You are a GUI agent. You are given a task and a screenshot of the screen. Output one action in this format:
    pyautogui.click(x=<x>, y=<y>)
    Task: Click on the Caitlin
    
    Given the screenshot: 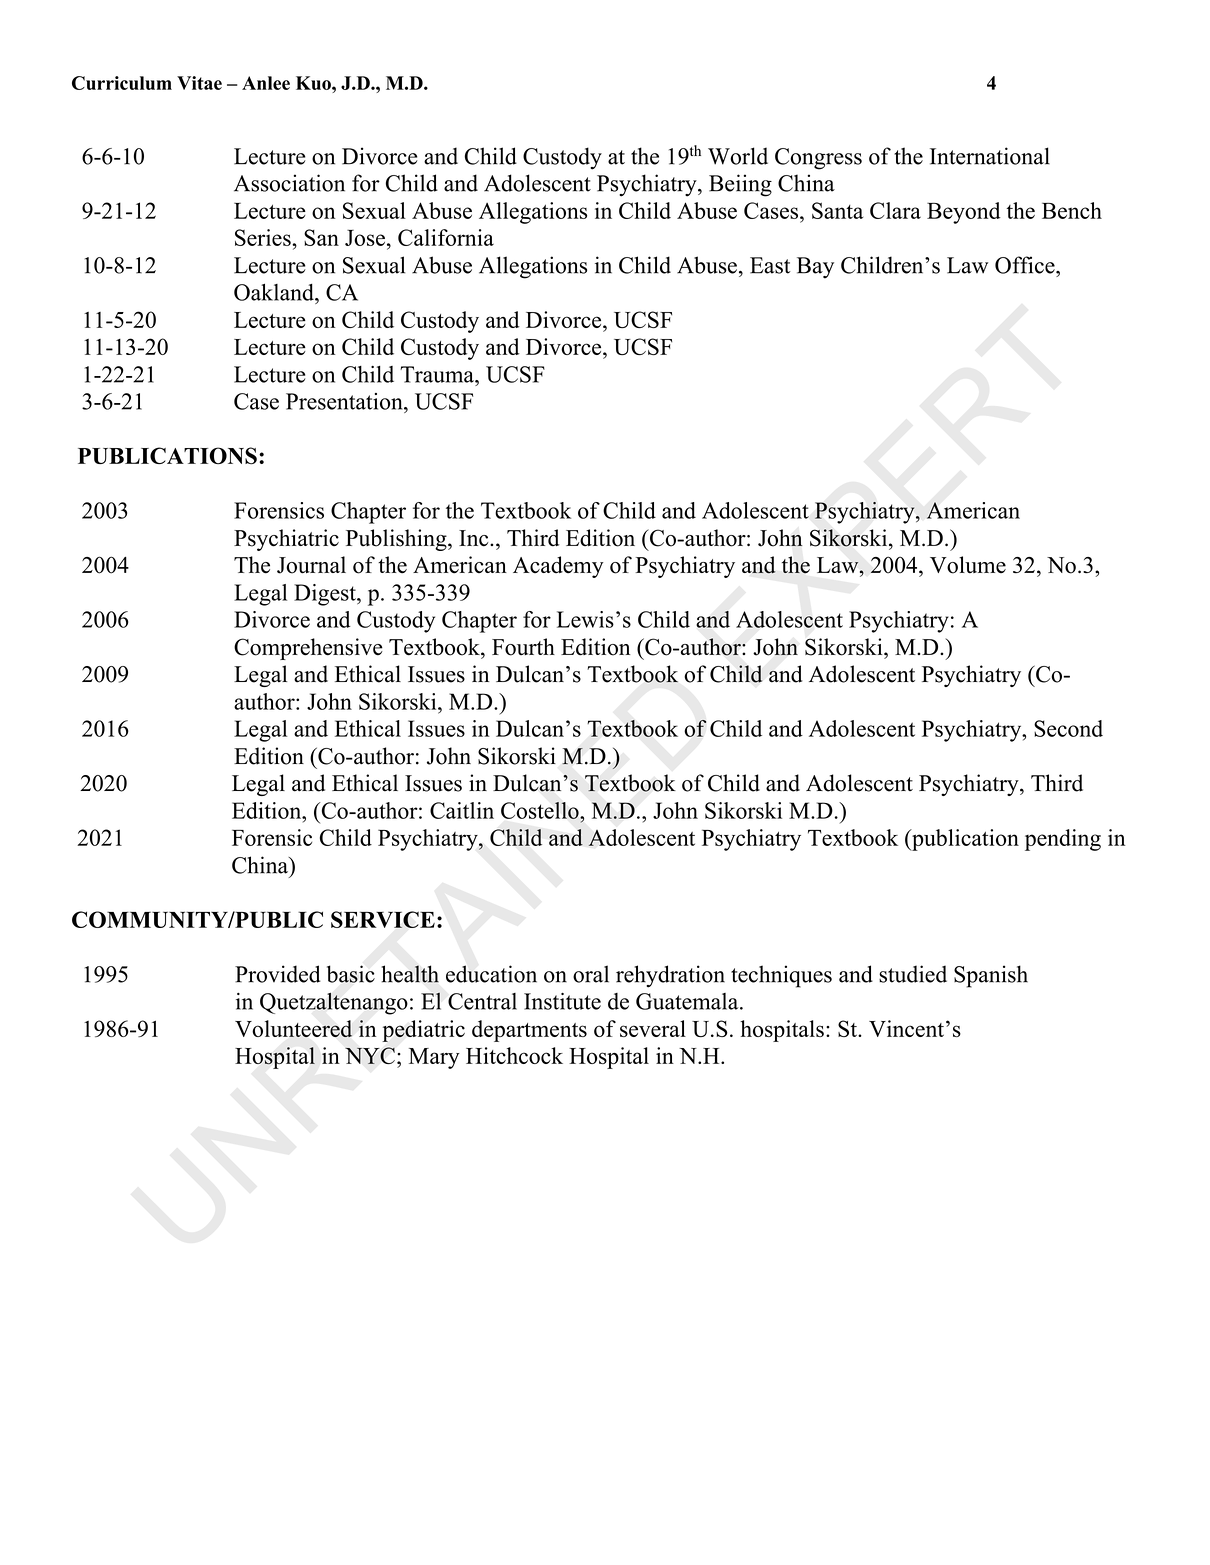 What is the action you would take?
    pyautogui.click(x=462, y=810)
